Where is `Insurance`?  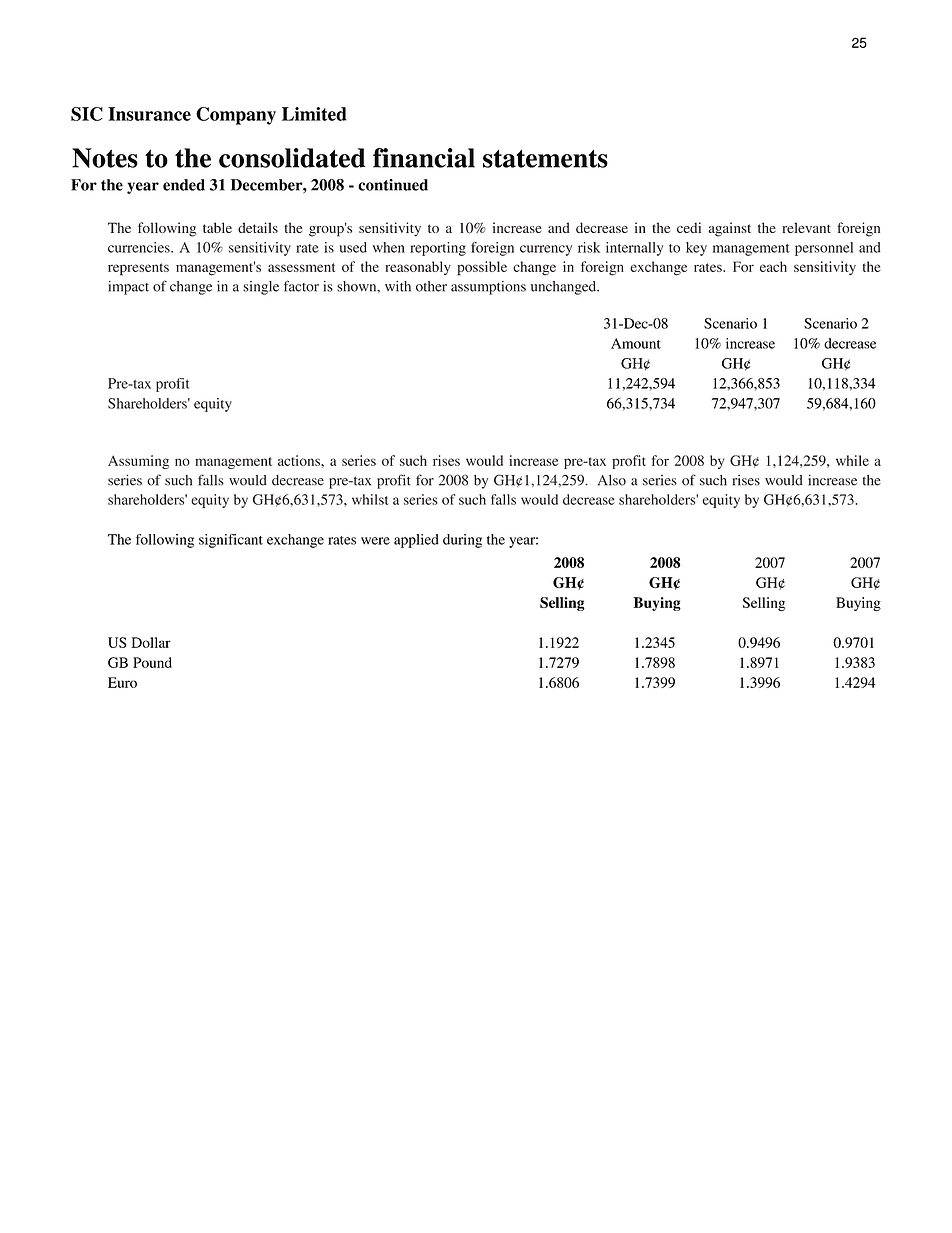
Insurance is located at coordinates (149, 114).
